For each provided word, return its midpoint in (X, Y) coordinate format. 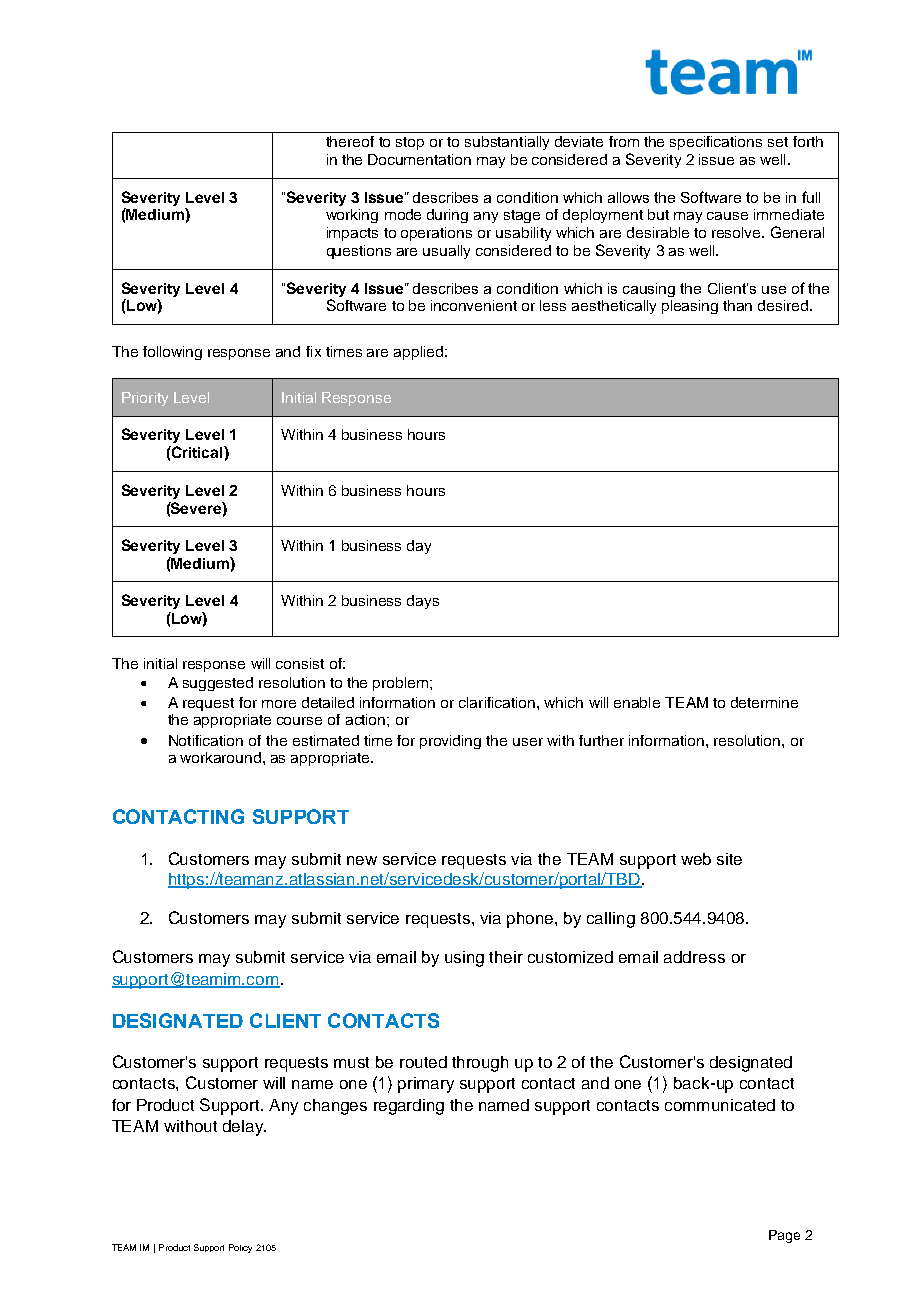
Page (784, 1236)
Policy (240, 1248)
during (447, 216)
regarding (409, 1107)
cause (727, 216)
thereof (350, 141)
